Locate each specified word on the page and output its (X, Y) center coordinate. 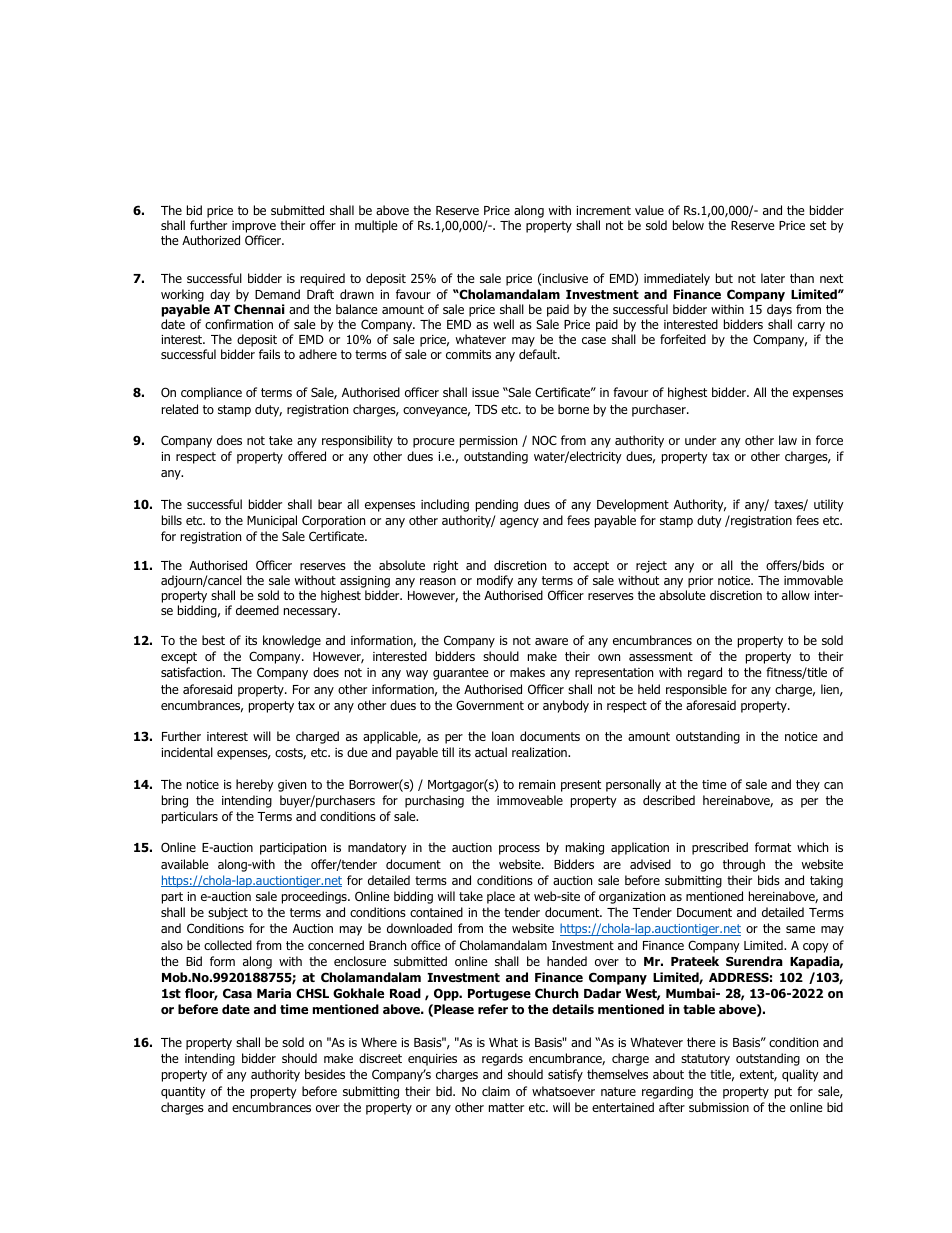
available (184, 864)
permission (488, 442)
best (213, 640)
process (519, 850)
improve (254, 227)
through (744, 865)
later (773, 278)
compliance (211, 393)
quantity (183, 1093)
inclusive (564, 279)
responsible (696, 690)
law (788, 440)
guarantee (460, 674)
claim (496, 1091)
